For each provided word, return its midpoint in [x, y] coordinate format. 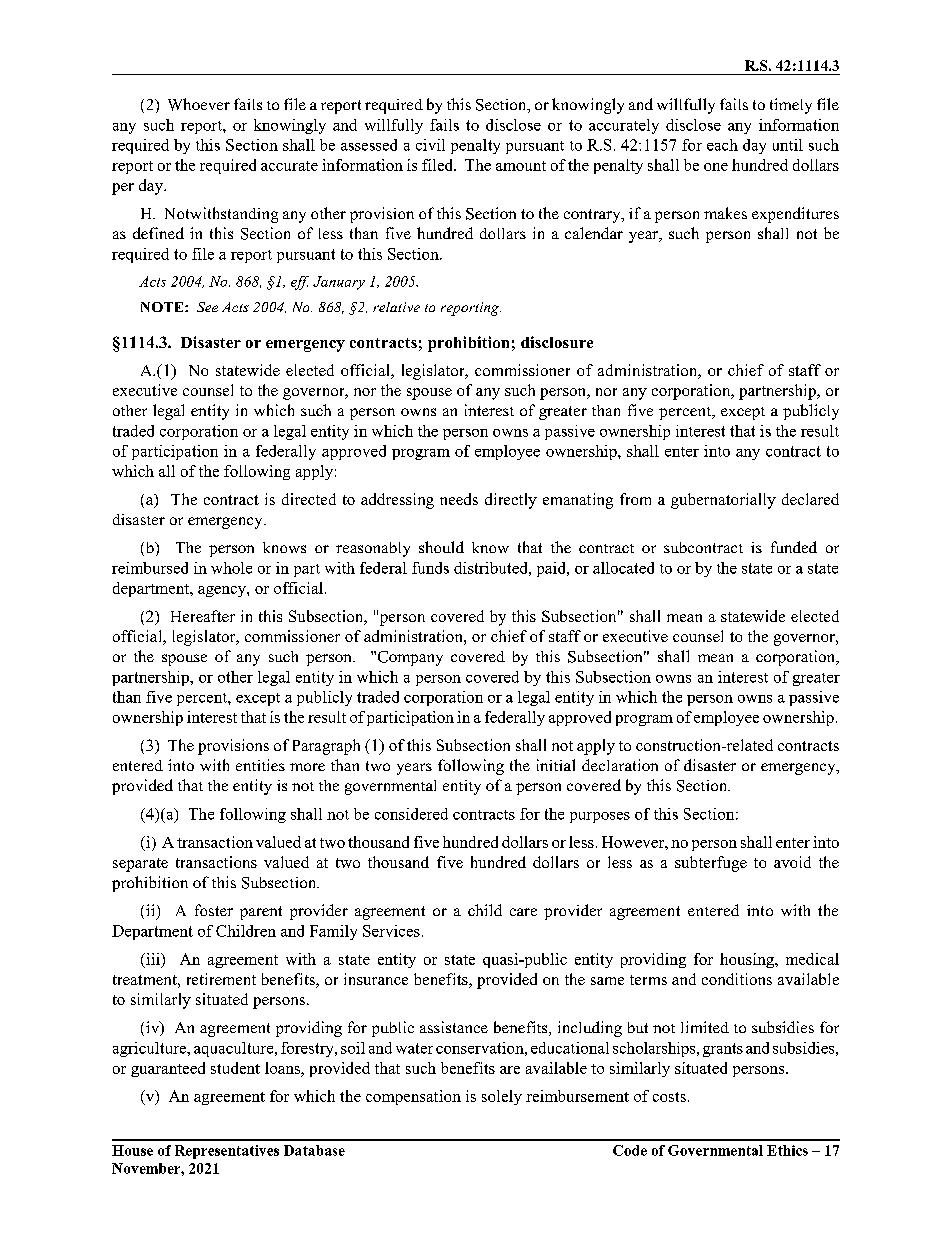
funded [794, 547]
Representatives [227, 1152]
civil [430, 145]
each [722, 145]
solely [502, 1097]
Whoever [199, 104]
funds [430, 568]
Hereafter [203, 616]
